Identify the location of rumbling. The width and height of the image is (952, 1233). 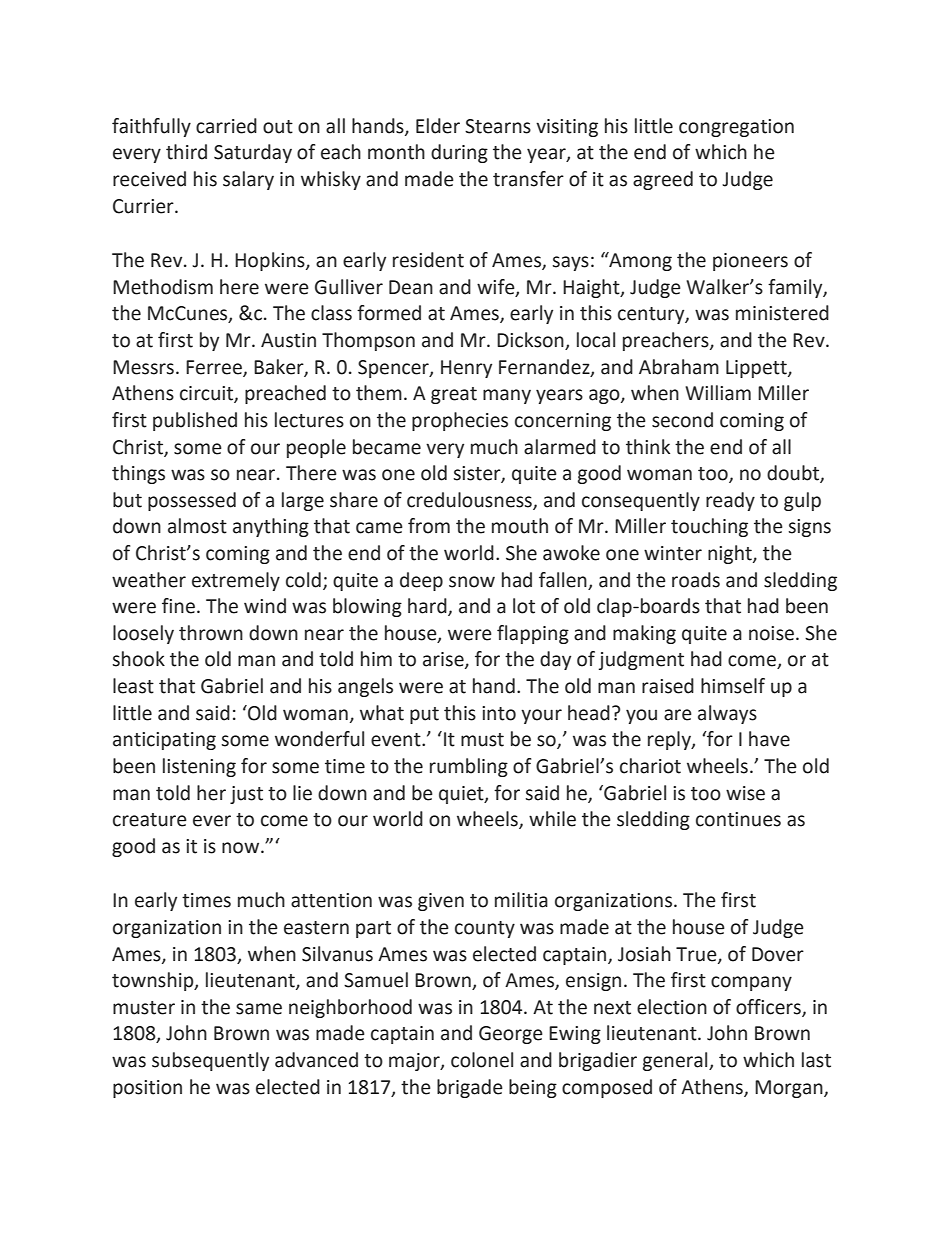
(469, 767).
